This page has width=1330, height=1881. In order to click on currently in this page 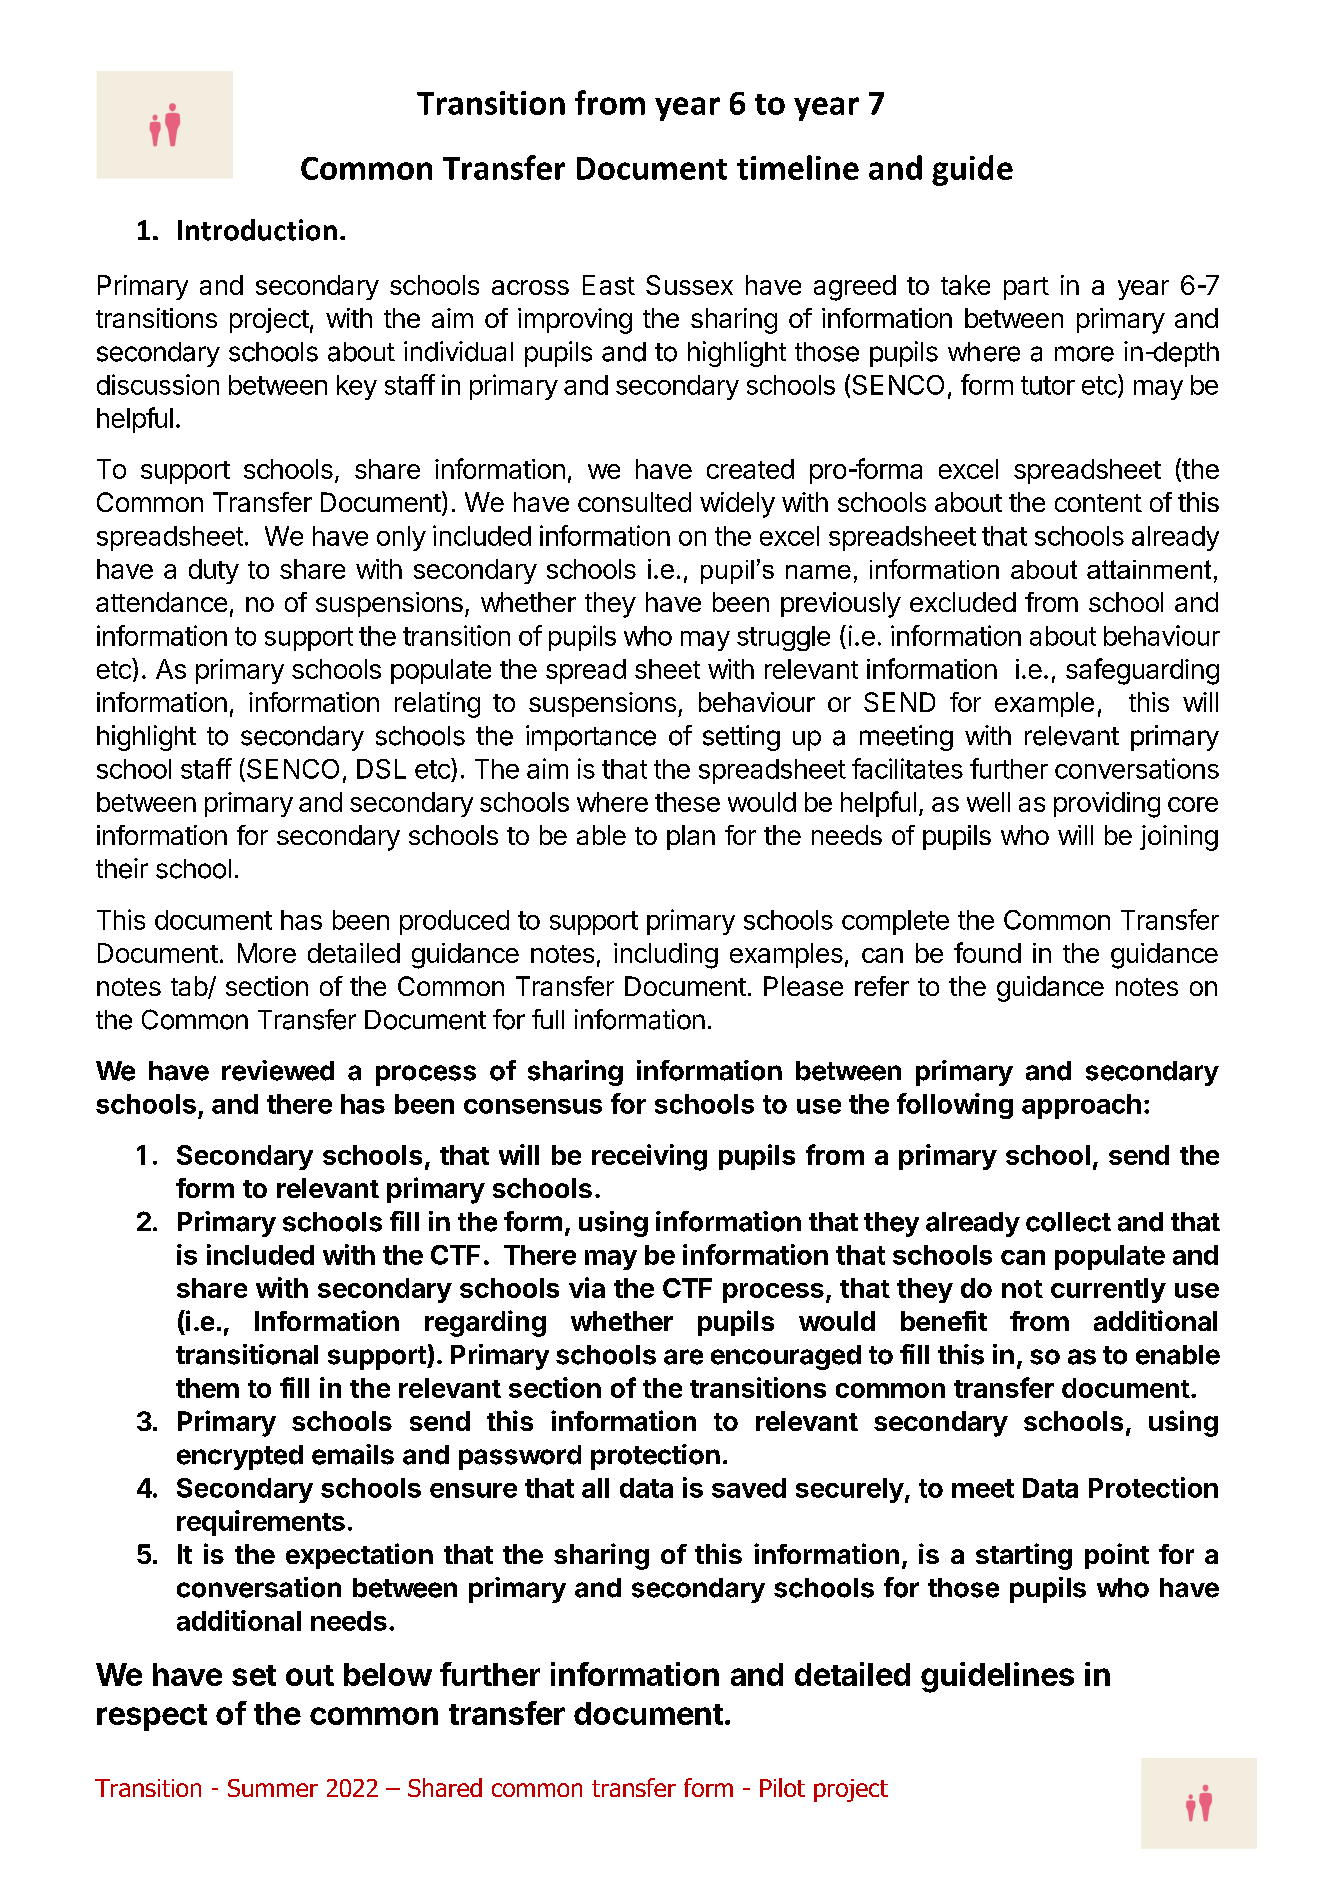, I will do `click(1108, 1290)`.
